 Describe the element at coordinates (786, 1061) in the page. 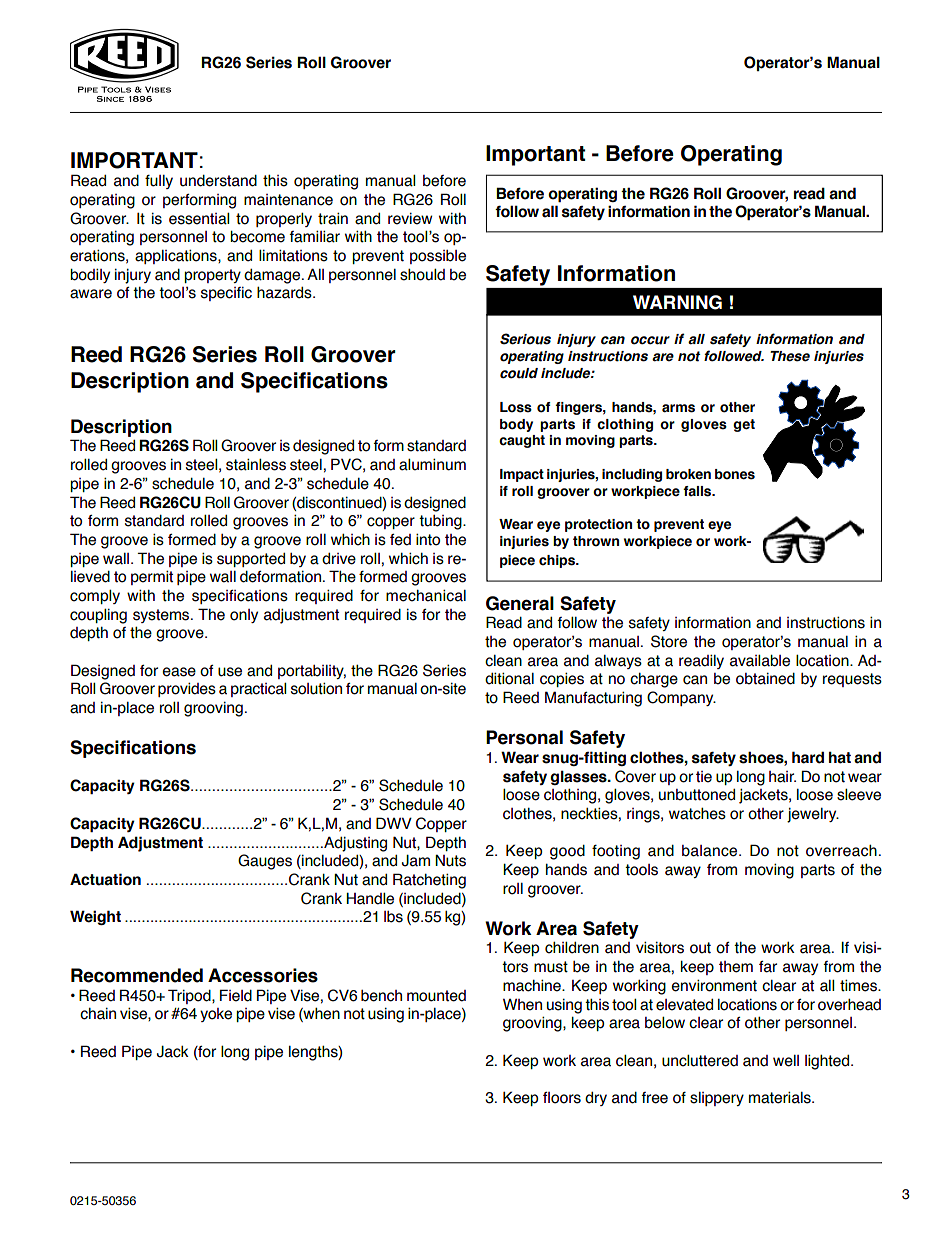

I see `well` at that location.
